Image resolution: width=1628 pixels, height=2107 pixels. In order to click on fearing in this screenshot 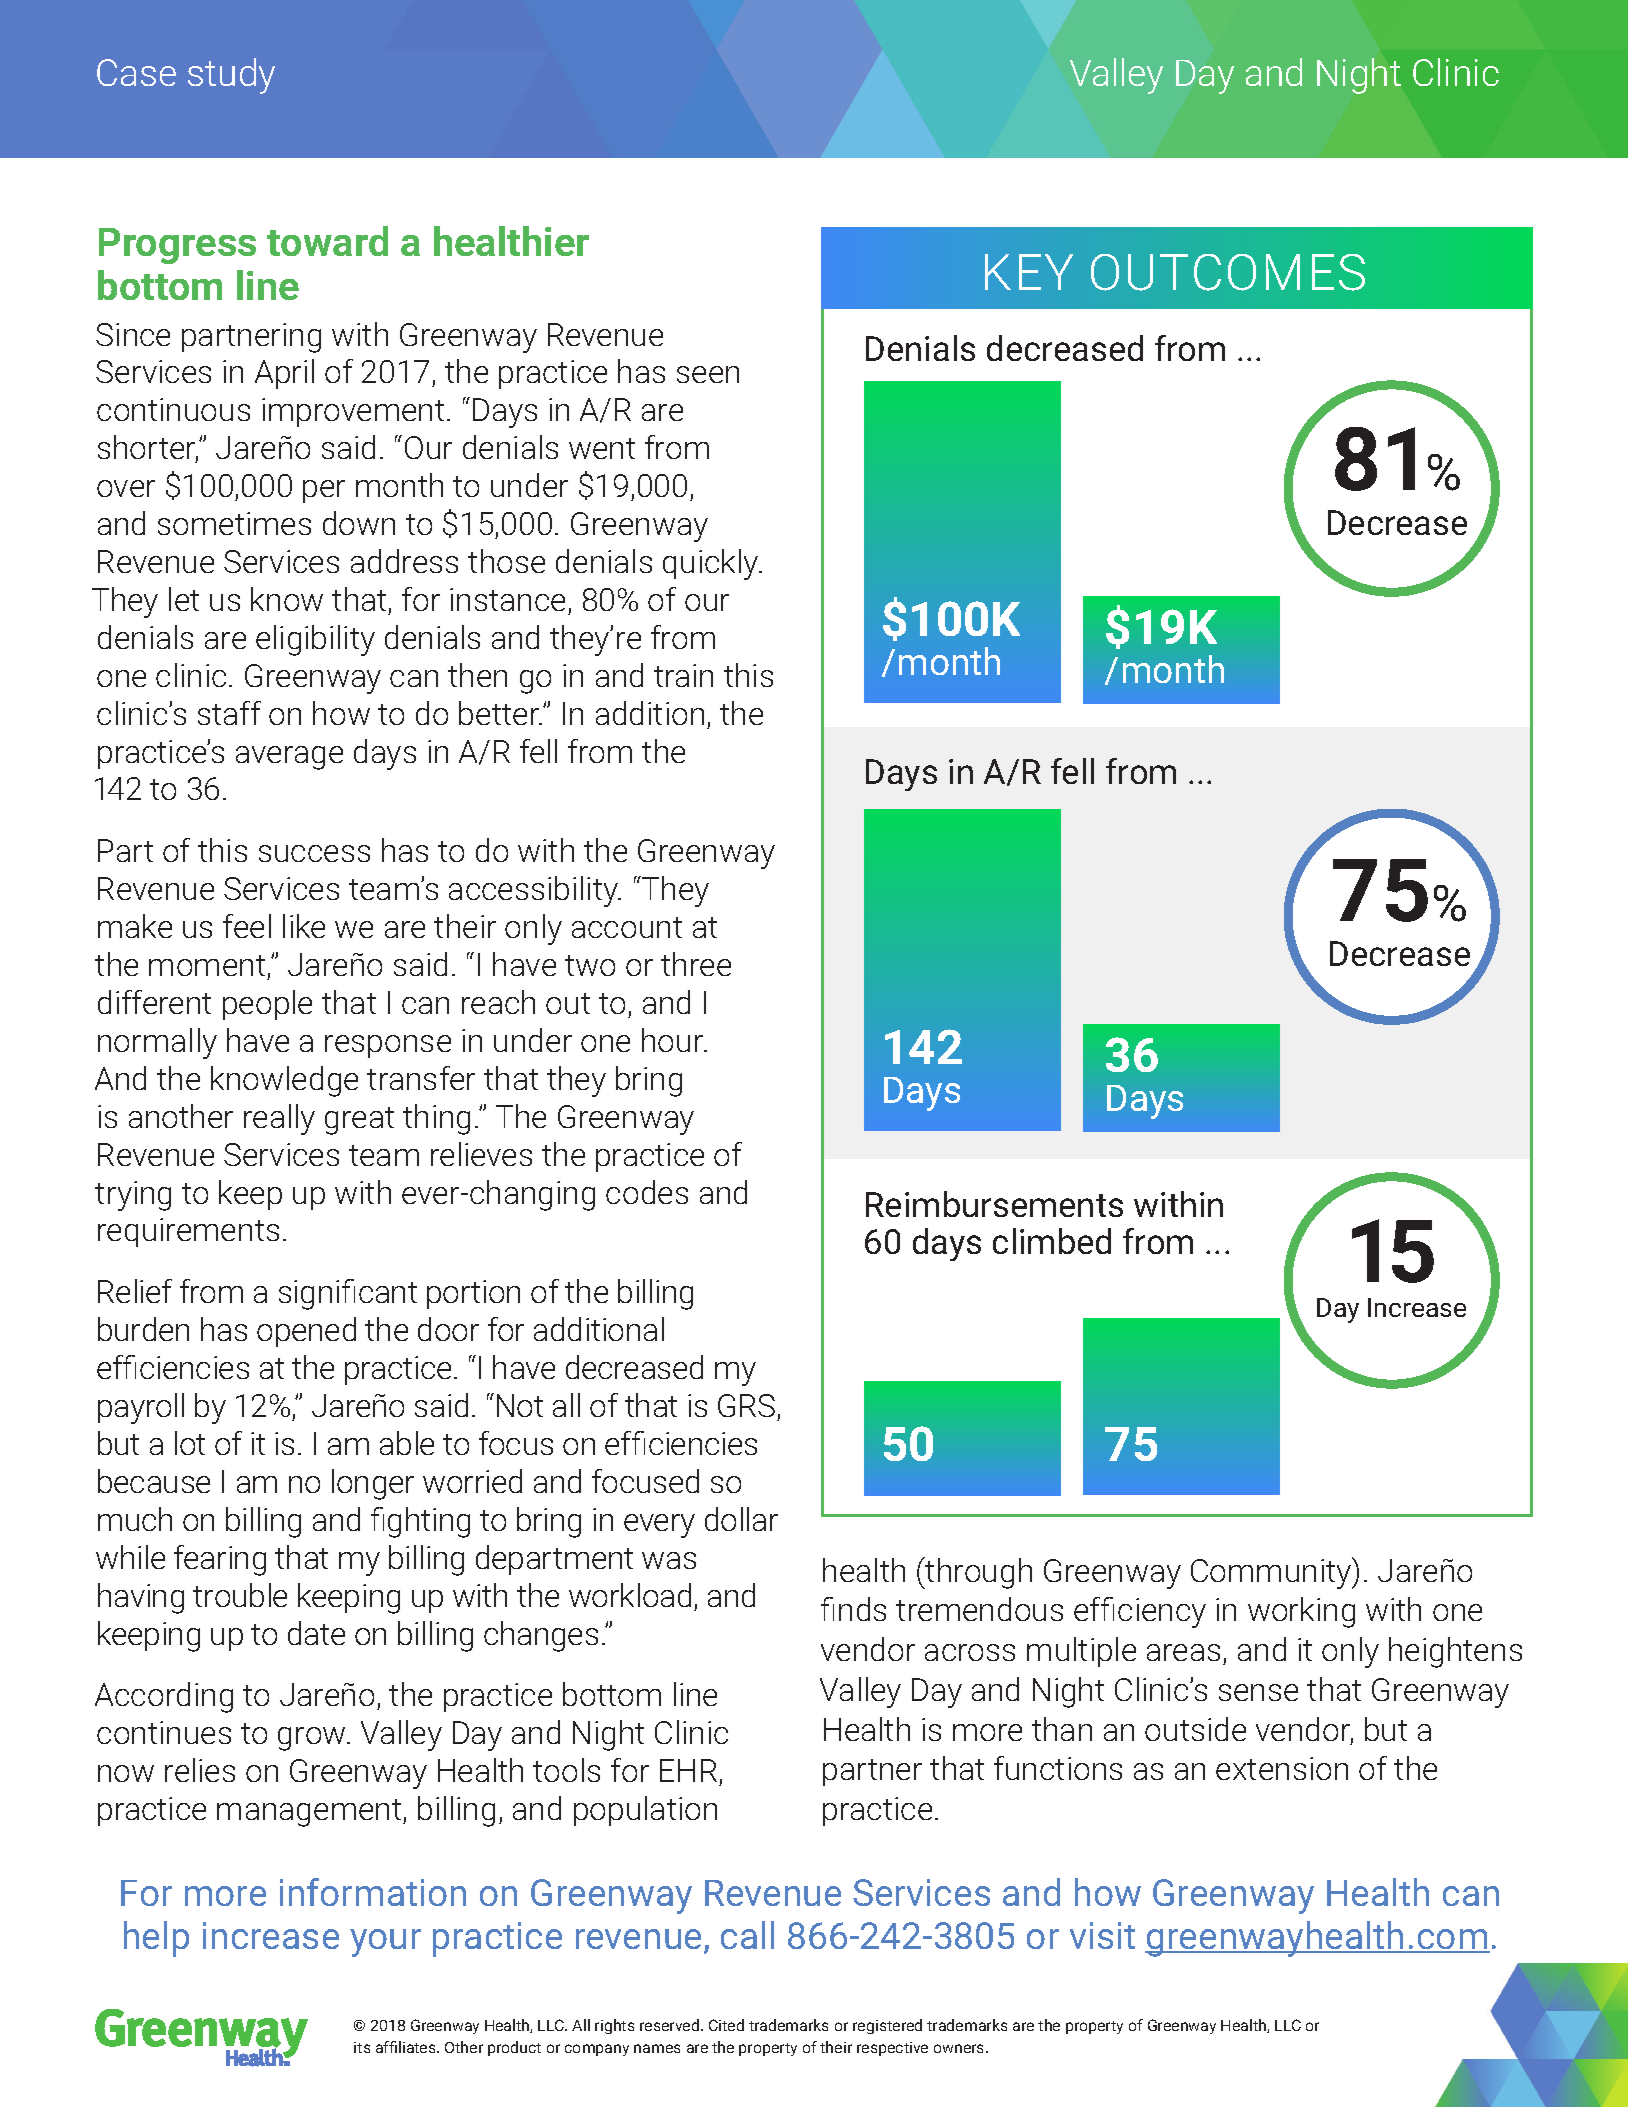, I will do `click(220, 1560)`.
